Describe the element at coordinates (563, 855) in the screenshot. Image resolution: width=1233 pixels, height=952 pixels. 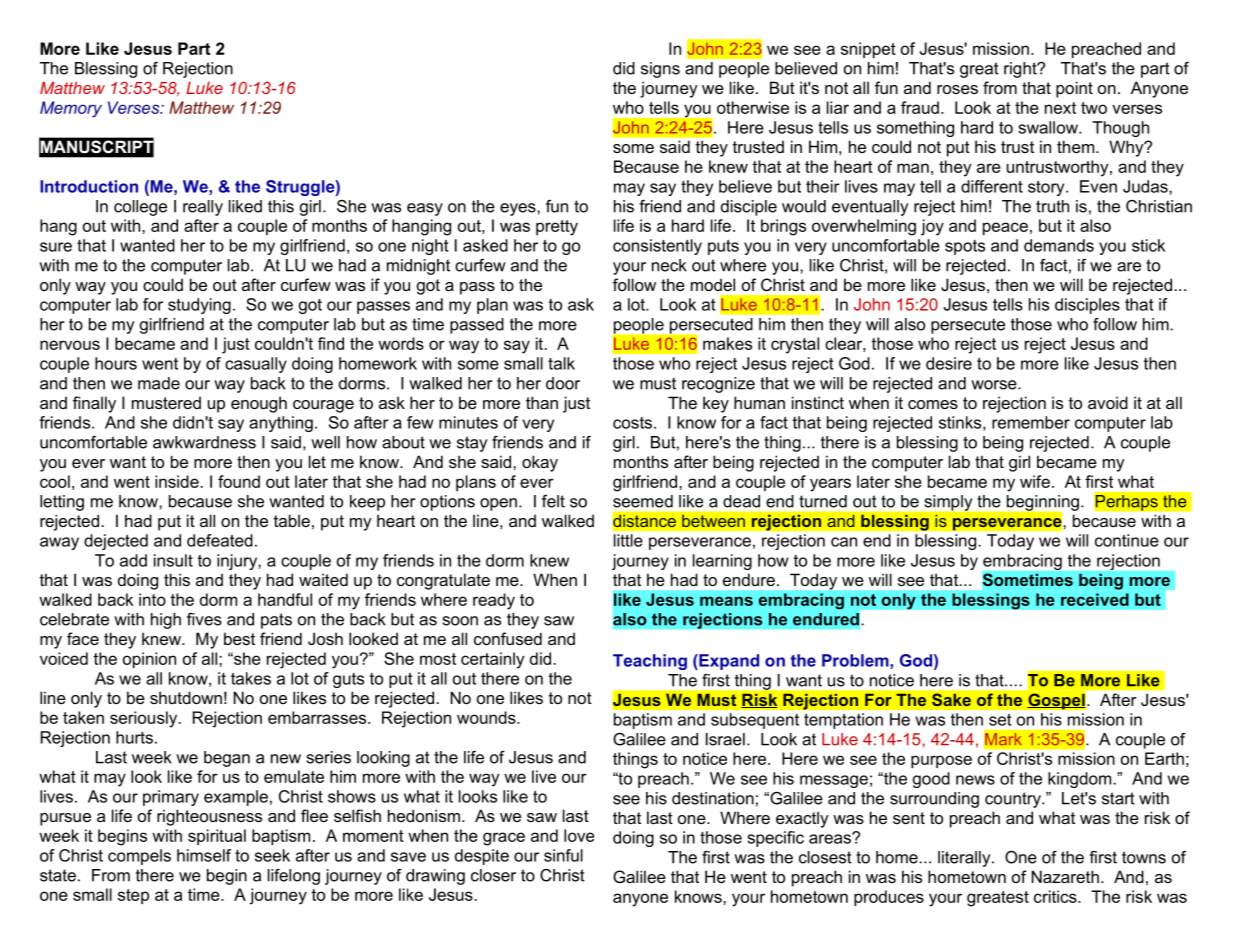
I see `sinful` at that location.
